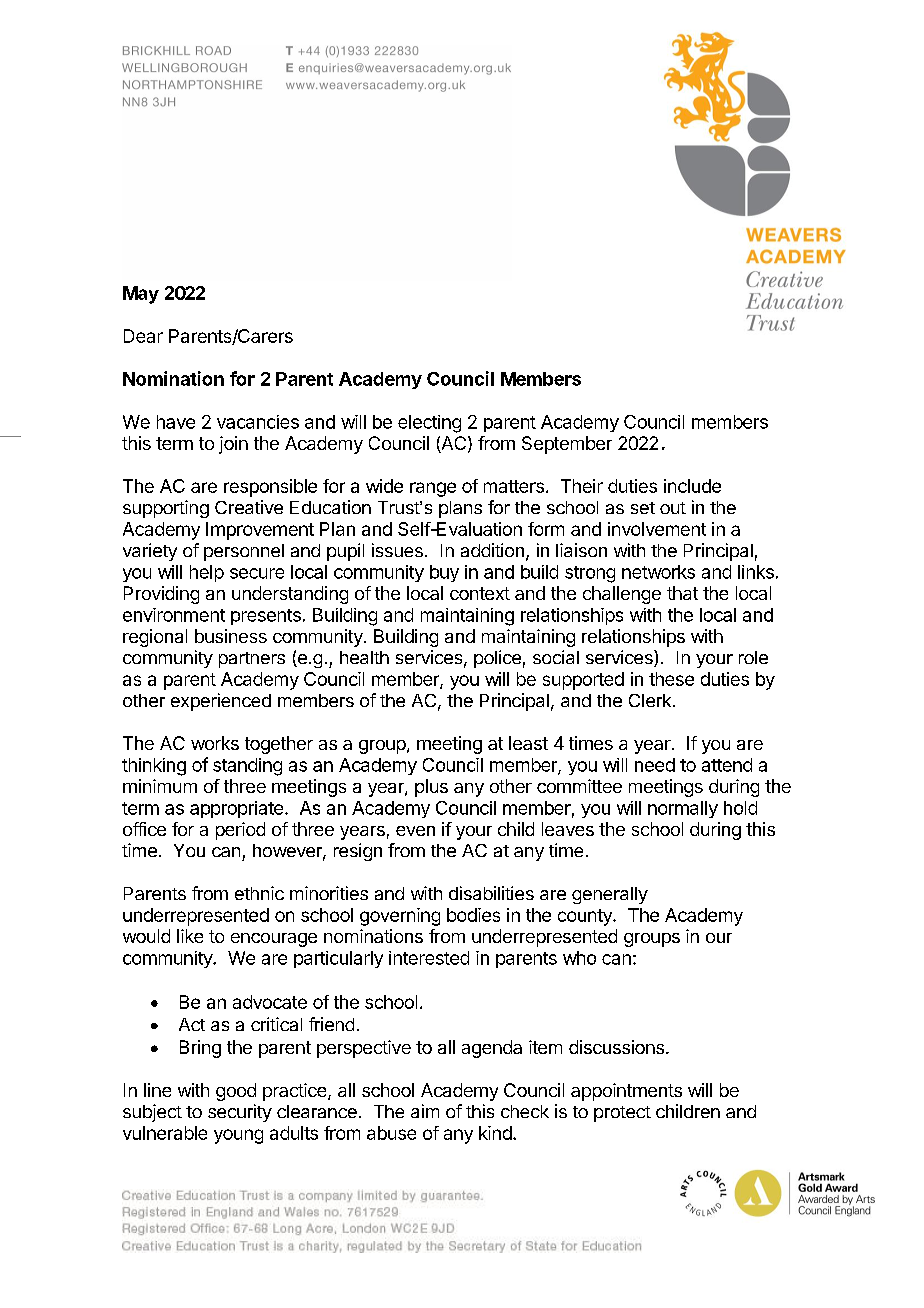 The width and height of the document is (924, 1308). I want to click on security, so click(240, 1113).
